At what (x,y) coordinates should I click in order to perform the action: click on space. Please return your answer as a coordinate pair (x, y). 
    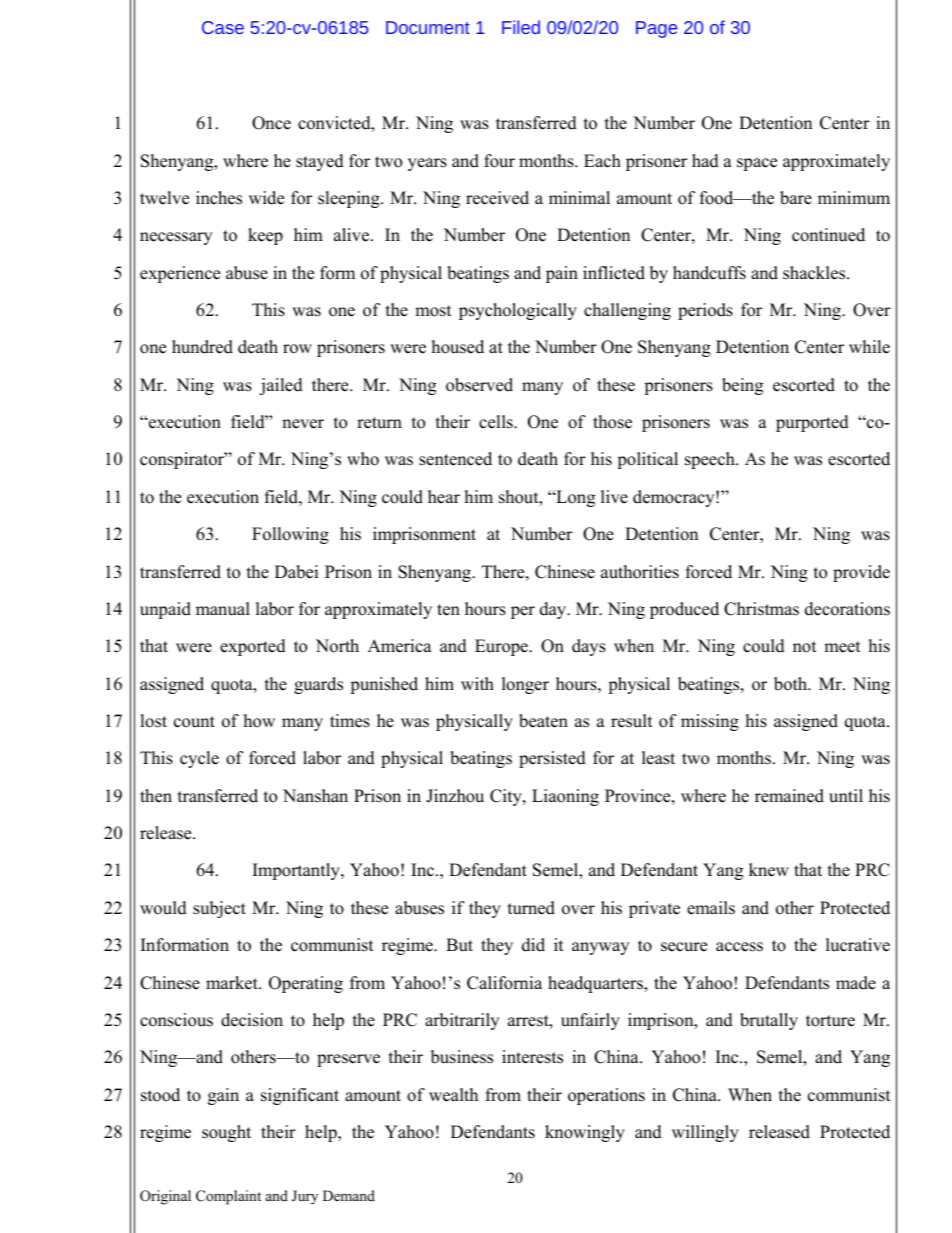
    Looking at the image, I should click on (757, 164).
